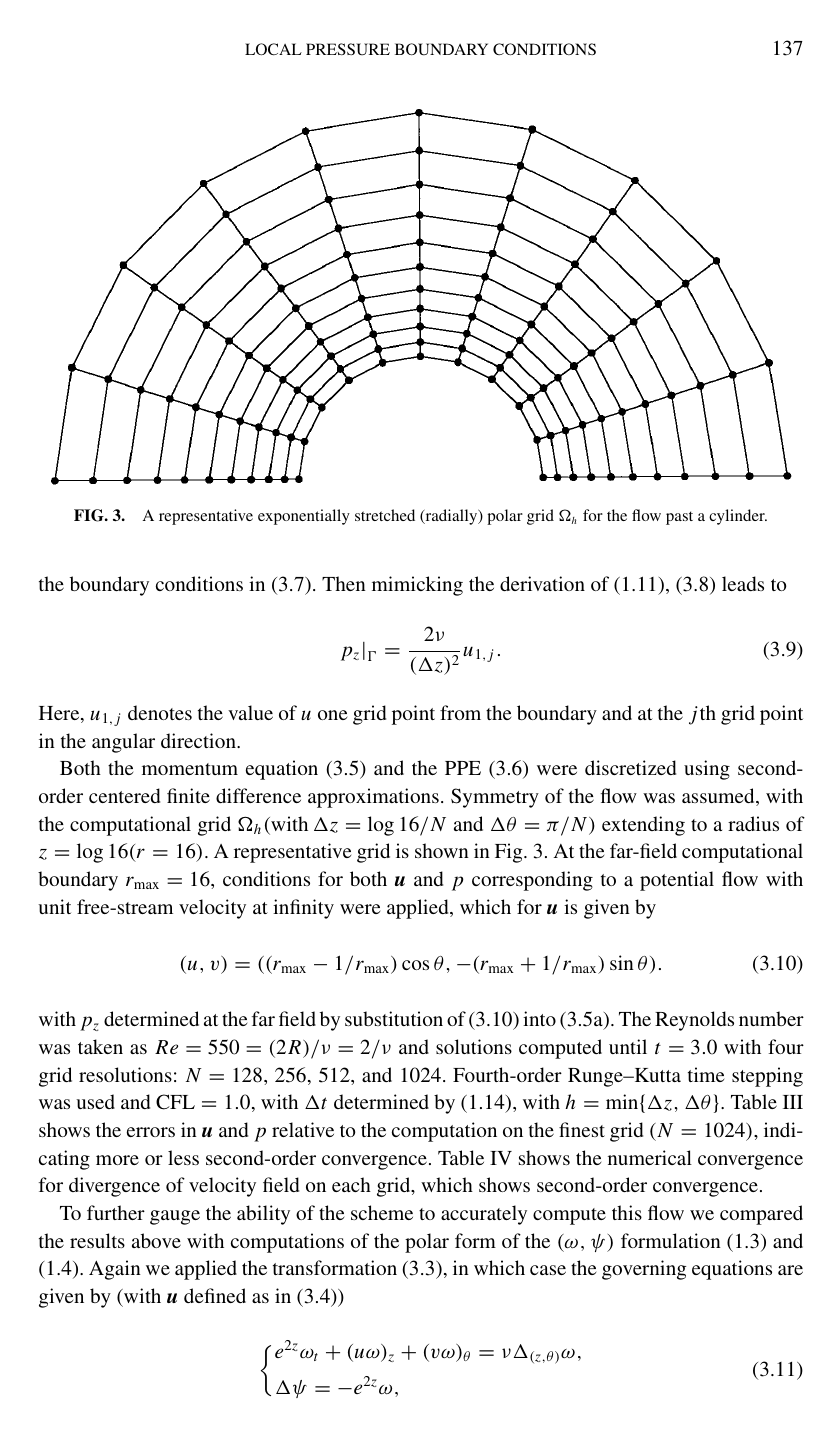 This screenshot has height=1443, width=840. Describe the element at coordinates (156, 1240) in the screenshot. I see `above` at that location.
